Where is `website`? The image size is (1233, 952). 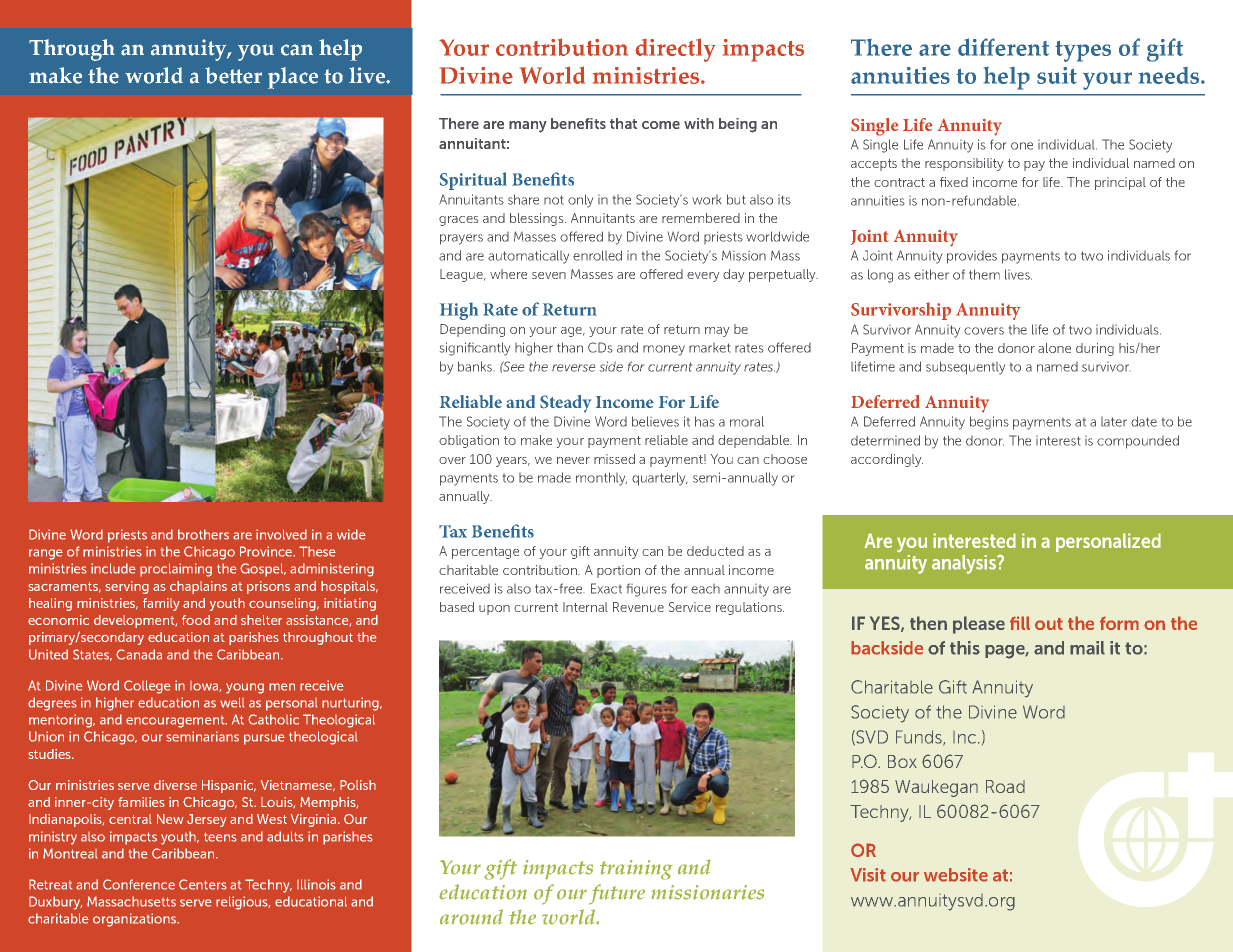
website is located at coordinates (956, 875).
